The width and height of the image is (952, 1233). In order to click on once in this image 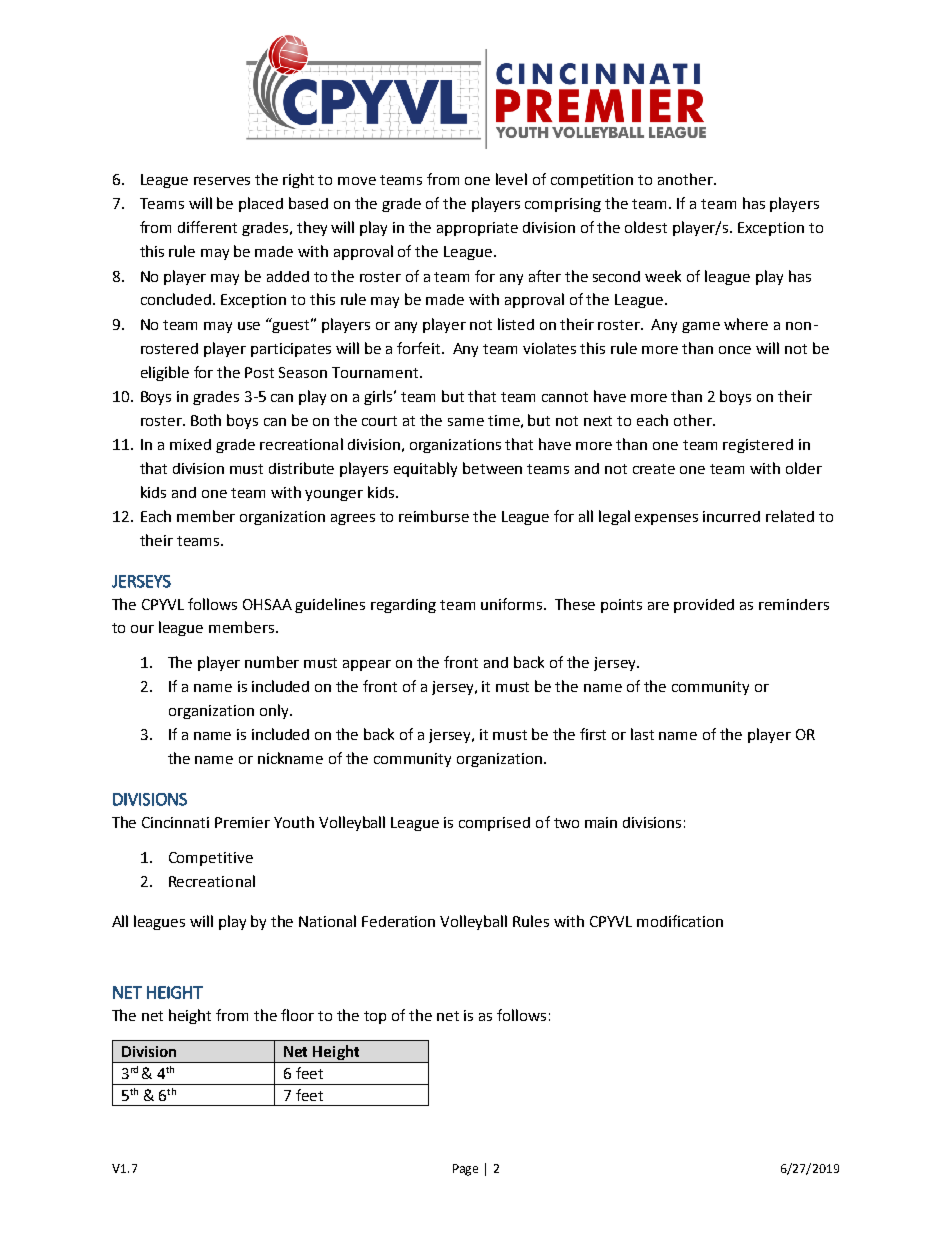, I will do `click(735, 350)`.
